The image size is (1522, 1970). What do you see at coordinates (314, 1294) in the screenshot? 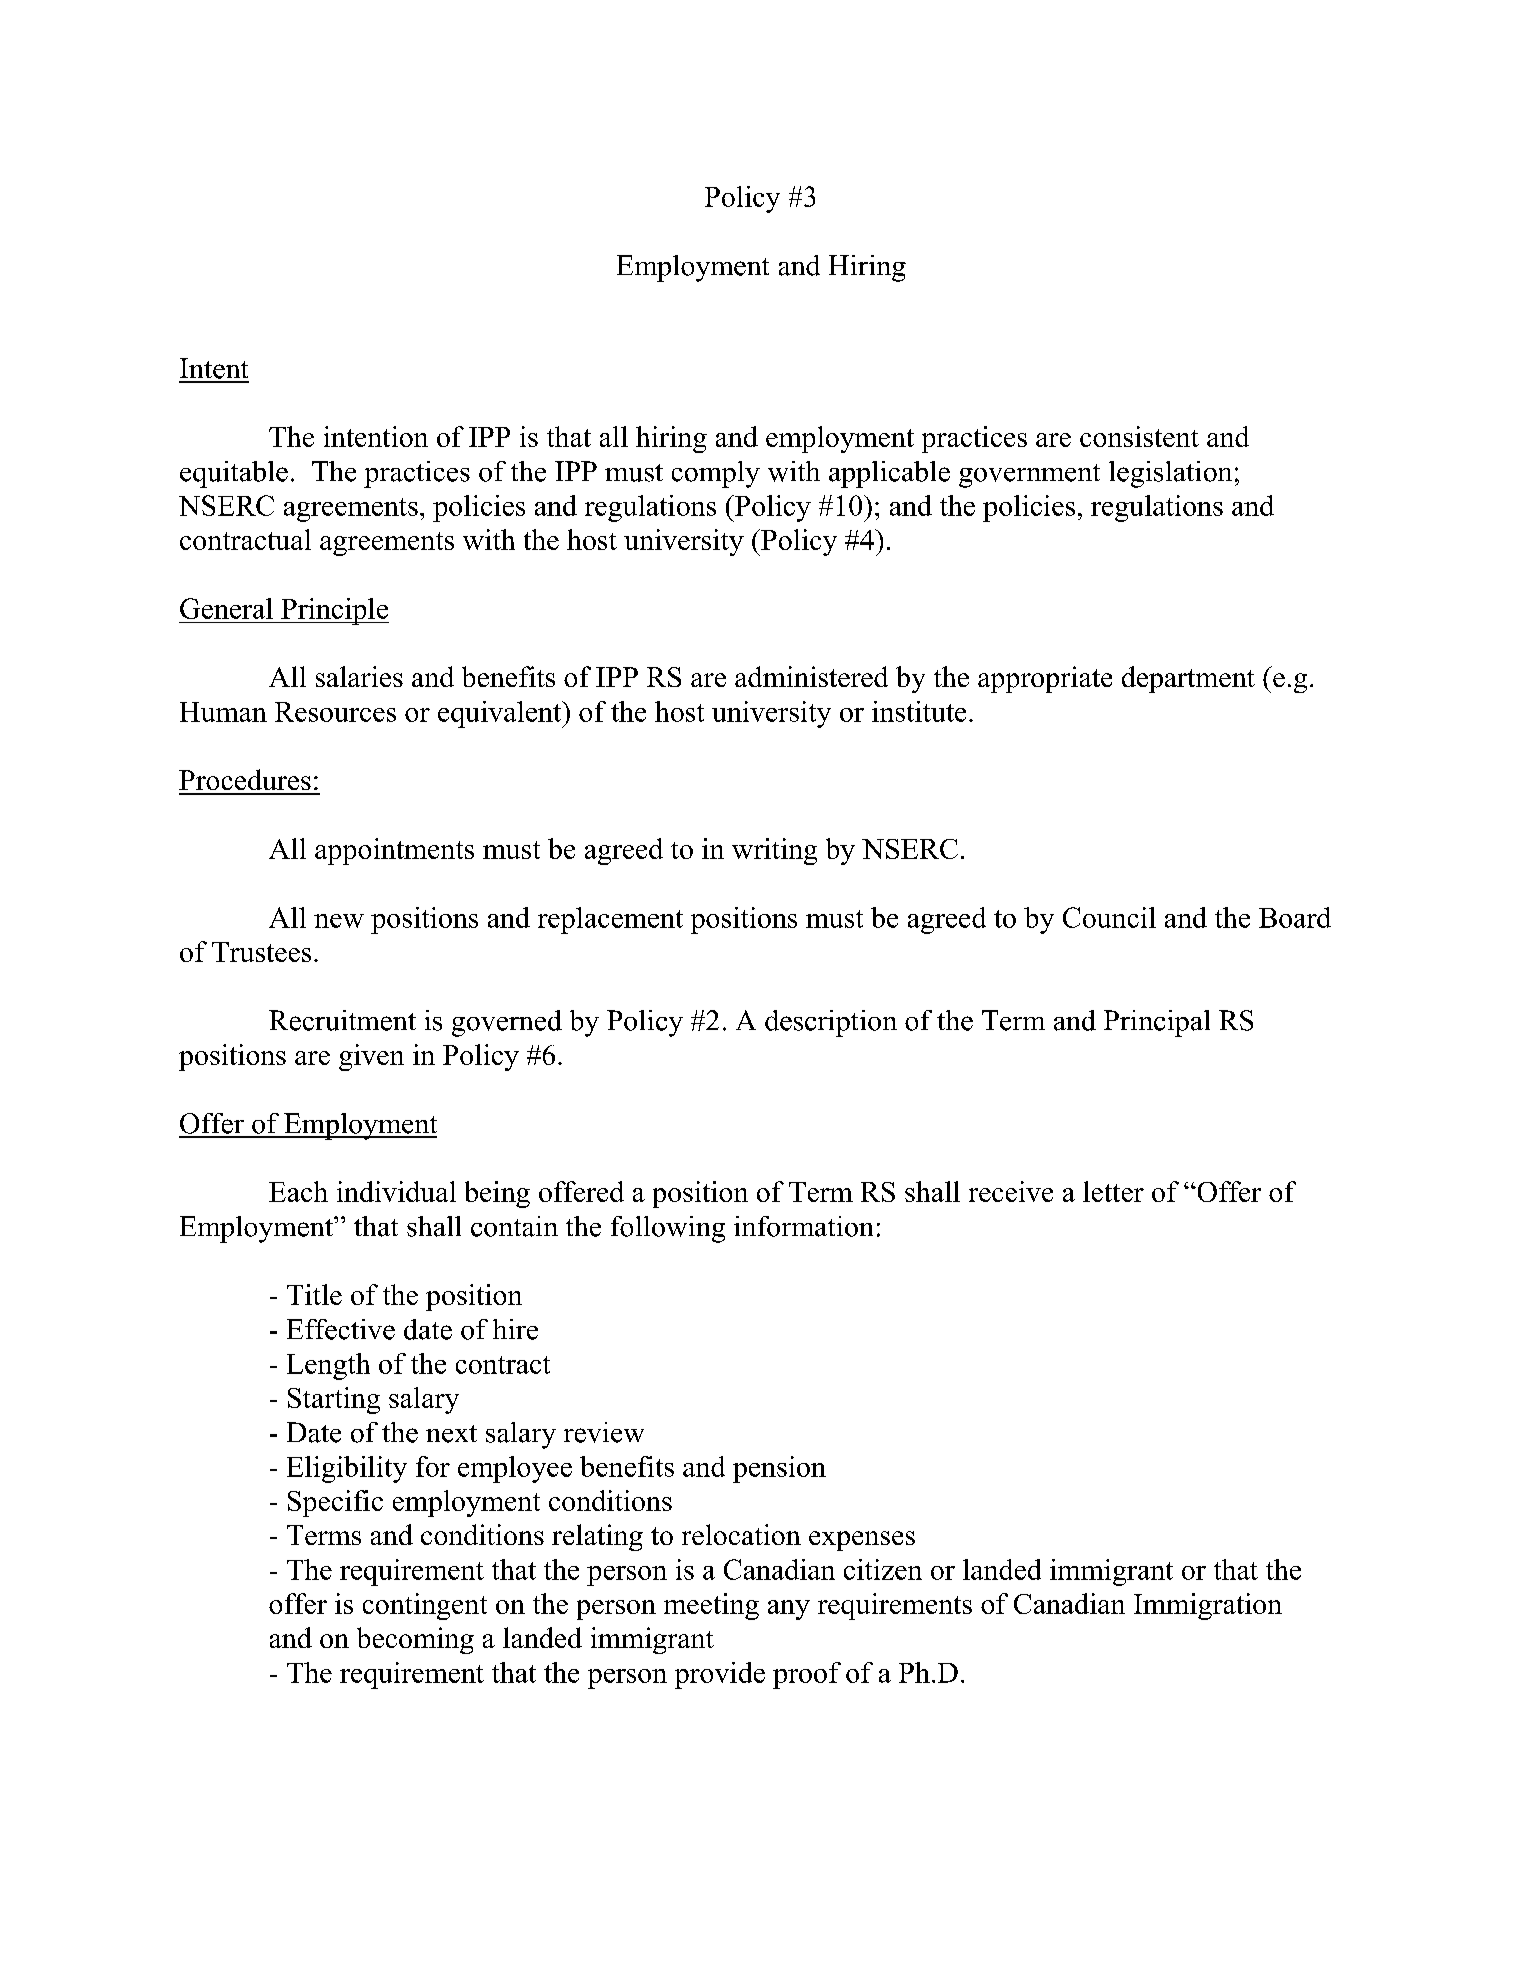
I see `Title` at bounding box center [314, 1294].
